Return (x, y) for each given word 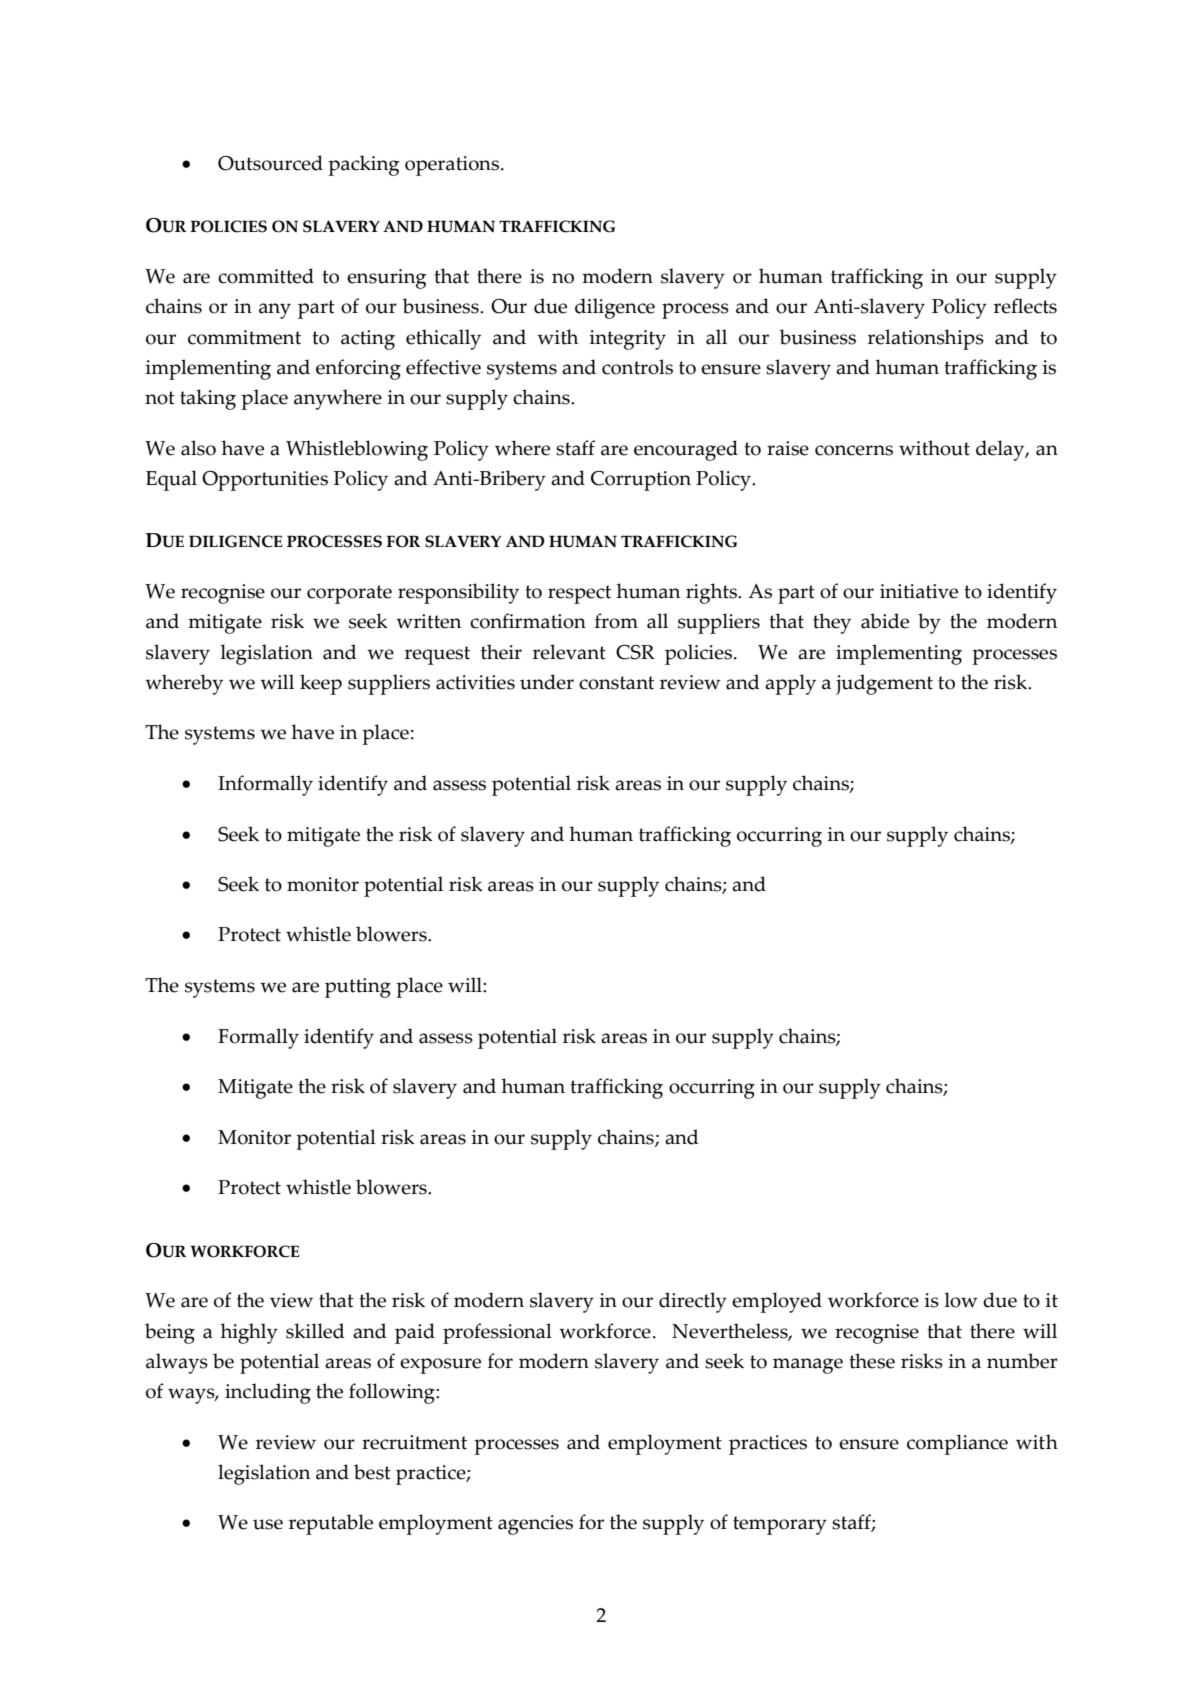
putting (358, 988)
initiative (919, 591)
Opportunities (265, 481)
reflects (1025, 306)
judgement (884, 684)
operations (452, 166)
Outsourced (270, 163)
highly (249, 1333)
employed (777, 1302)
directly (693, 1302)
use (268, 1524)
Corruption (641, 481)
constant (616, 683)
